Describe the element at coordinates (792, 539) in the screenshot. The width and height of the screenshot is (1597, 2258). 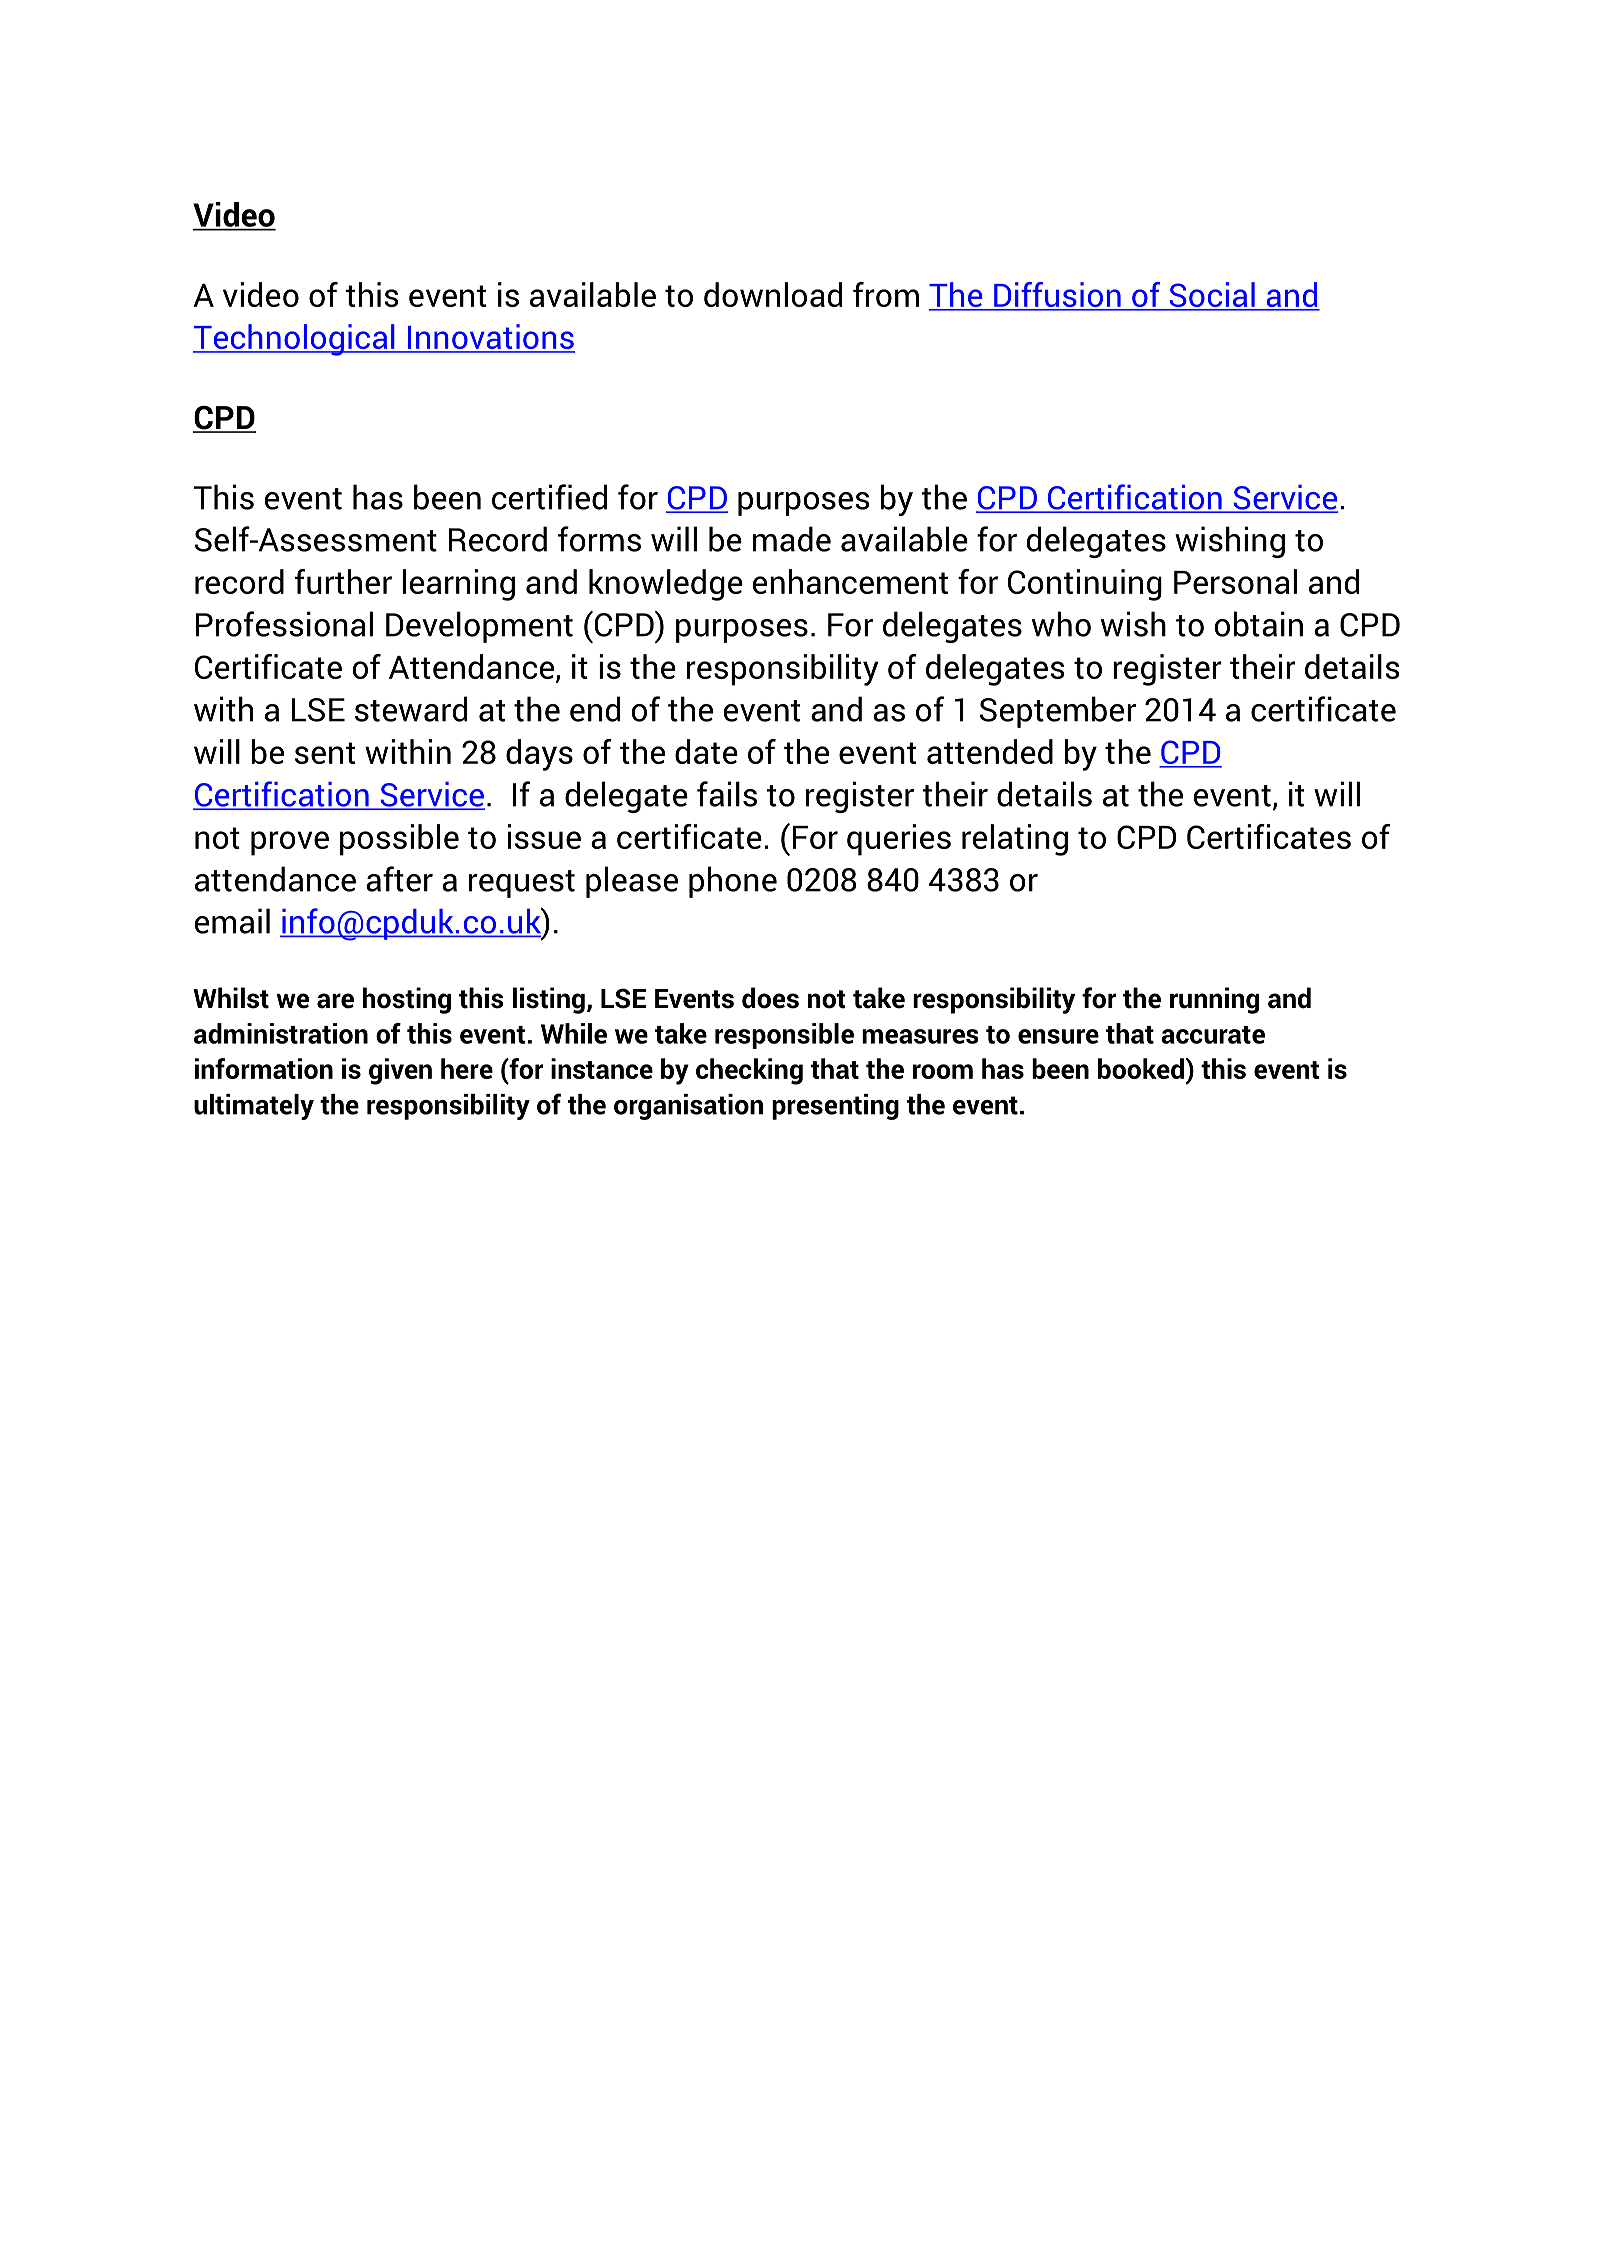
I see `made` at that location.
